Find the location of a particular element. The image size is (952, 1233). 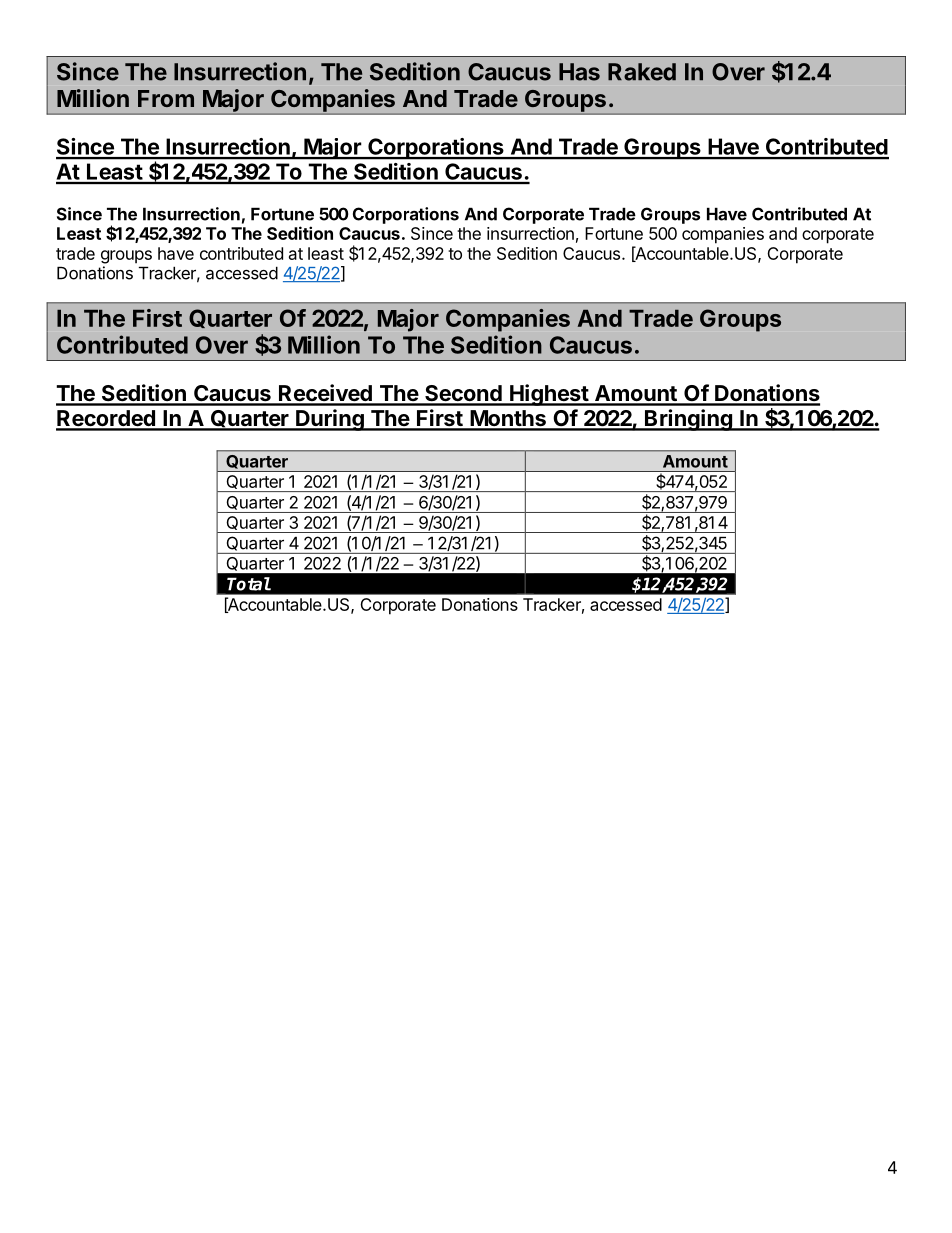

Total is located at coordinates (249, 584).
